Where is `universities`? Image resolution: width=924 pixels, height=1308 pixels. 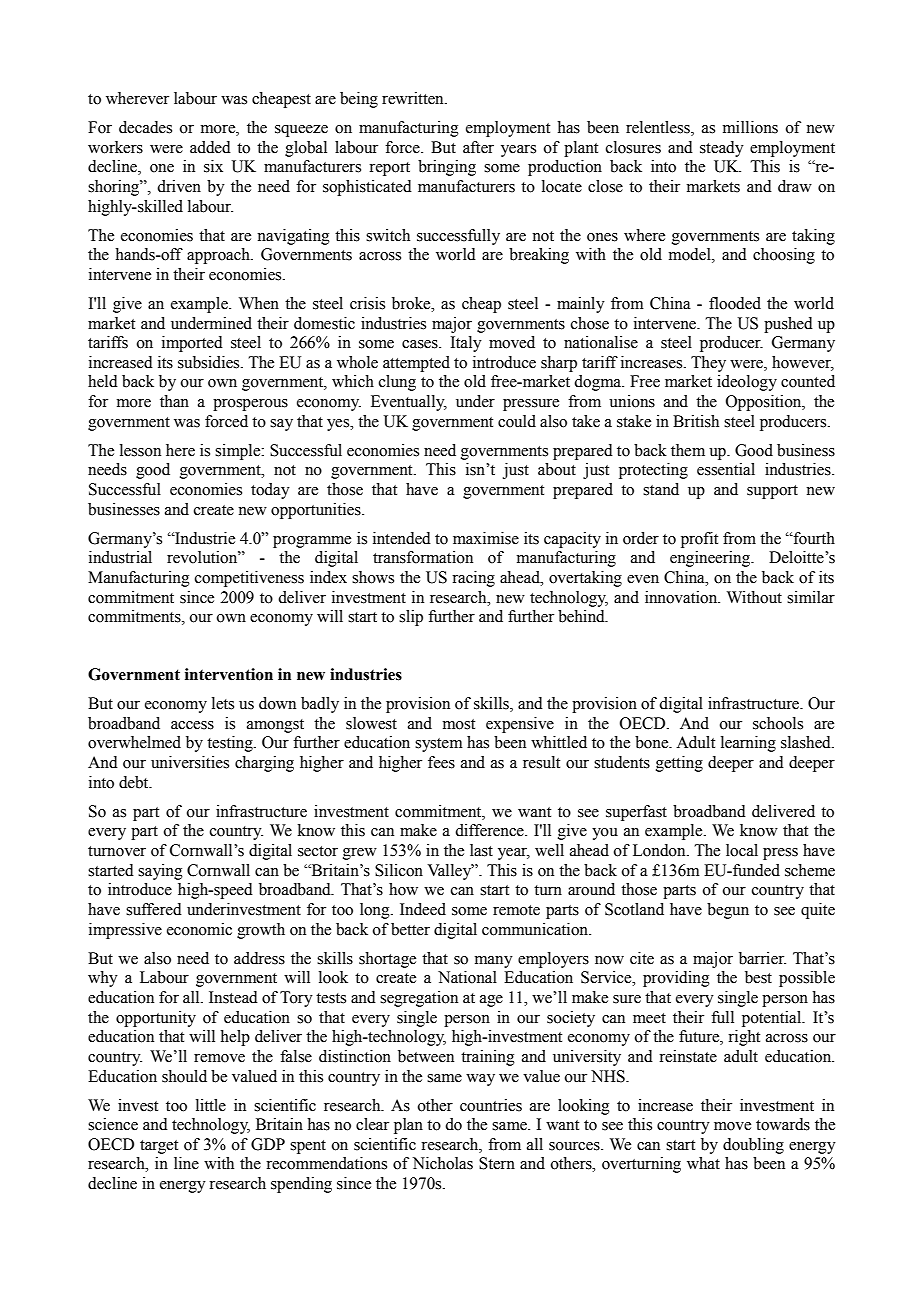
universities is located at coordinates (190, 762).
